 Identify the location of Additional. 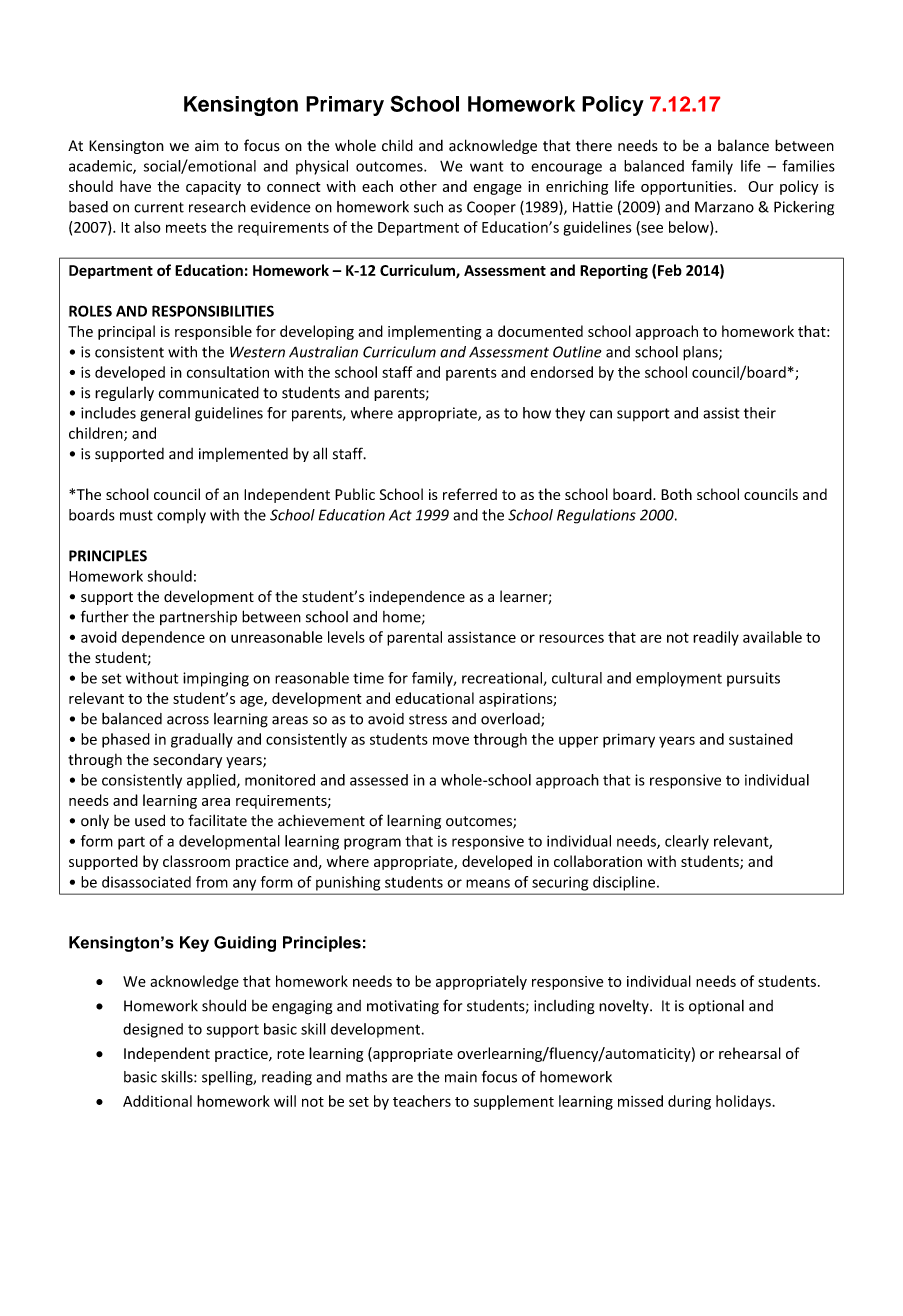
(157, 1101).
